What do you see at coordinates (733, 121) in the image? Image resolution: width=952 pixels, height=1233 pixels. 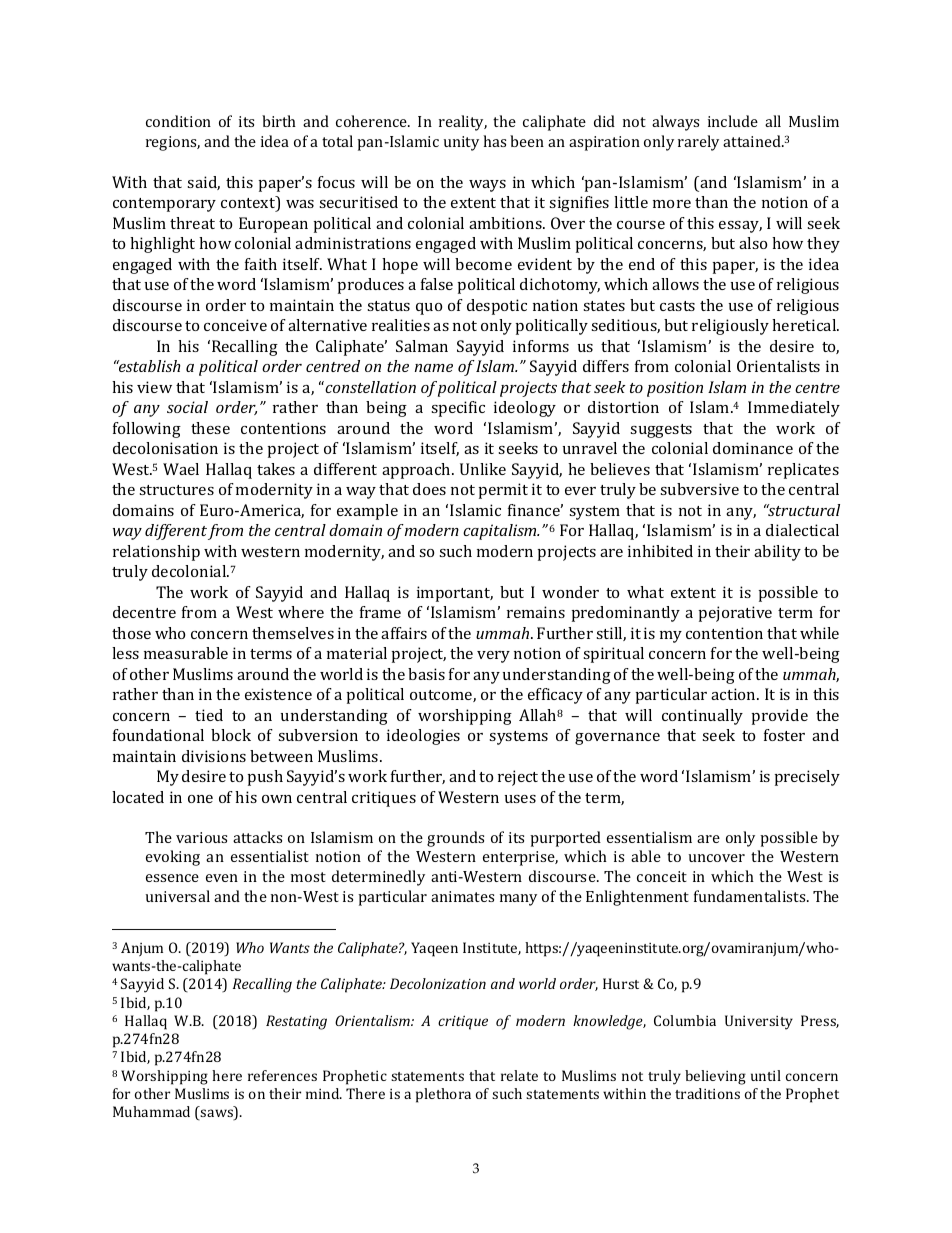 I see `include` at bounding box center [733, 121].
